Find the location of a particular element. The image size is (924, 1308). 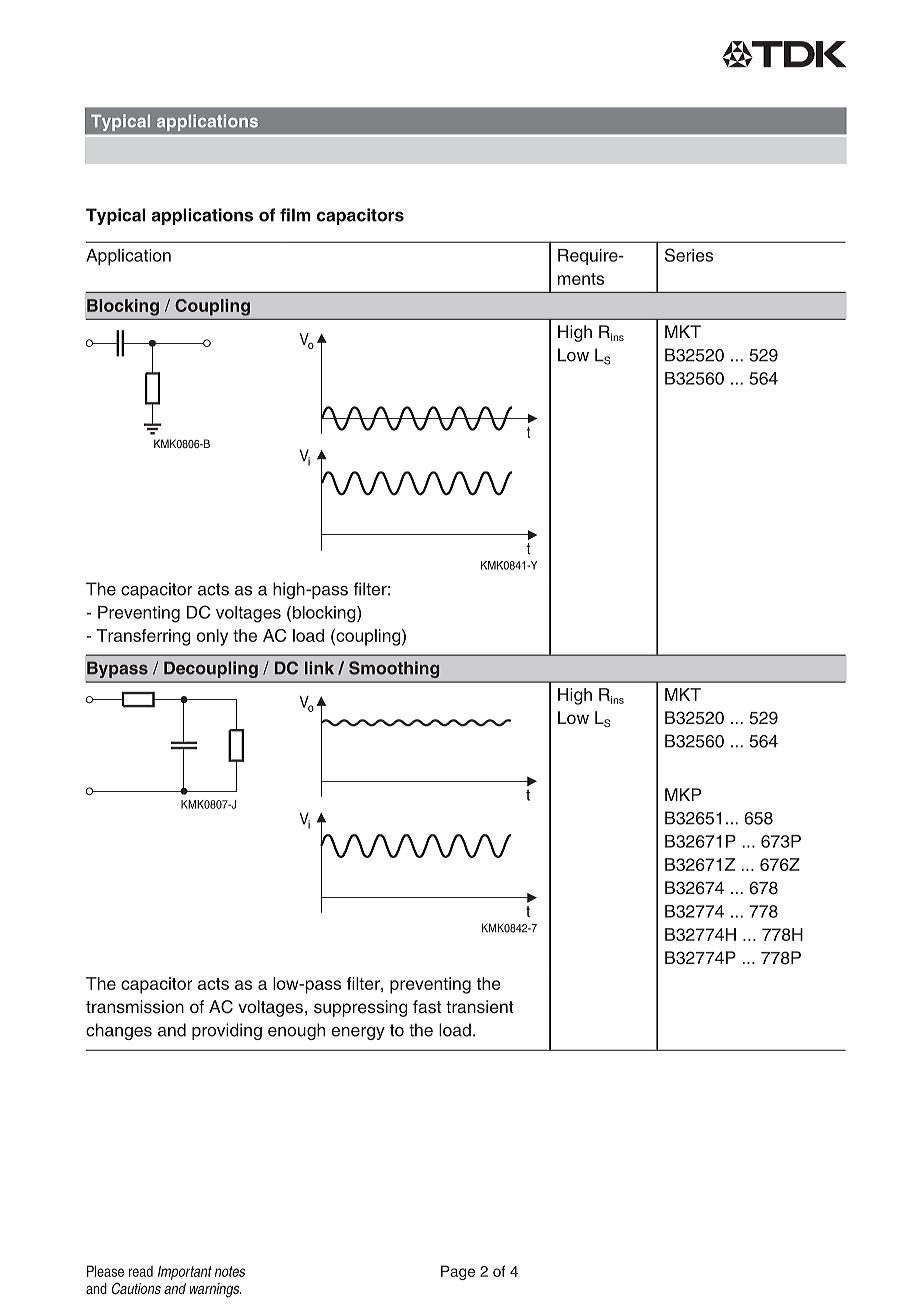

transient is located at coordinates (480, 1007).
